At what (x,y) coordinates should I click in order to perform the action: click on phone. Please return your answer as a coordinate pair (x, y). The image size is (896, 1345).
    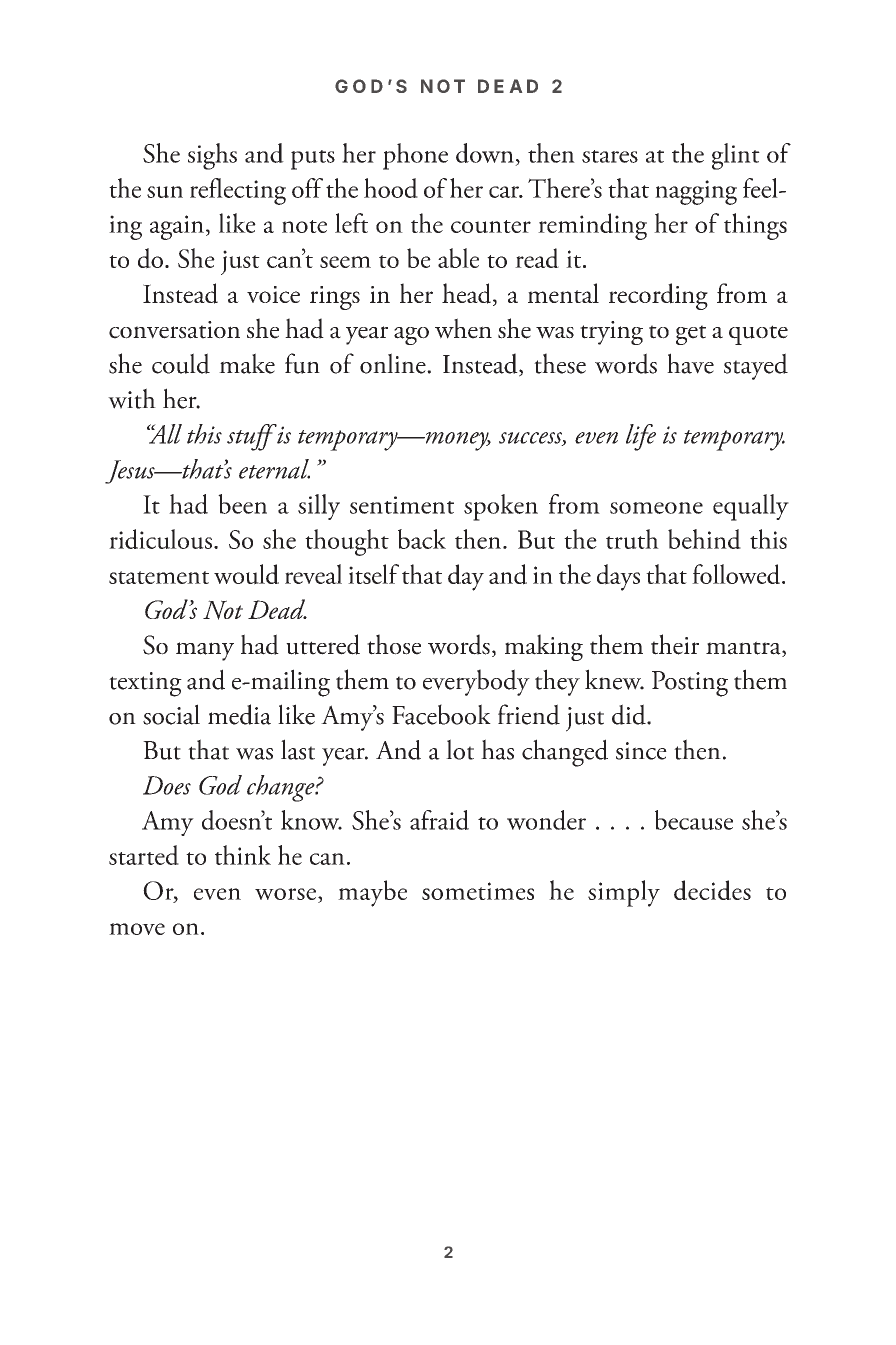
    Looking at the image, I should click on (415, 156).
